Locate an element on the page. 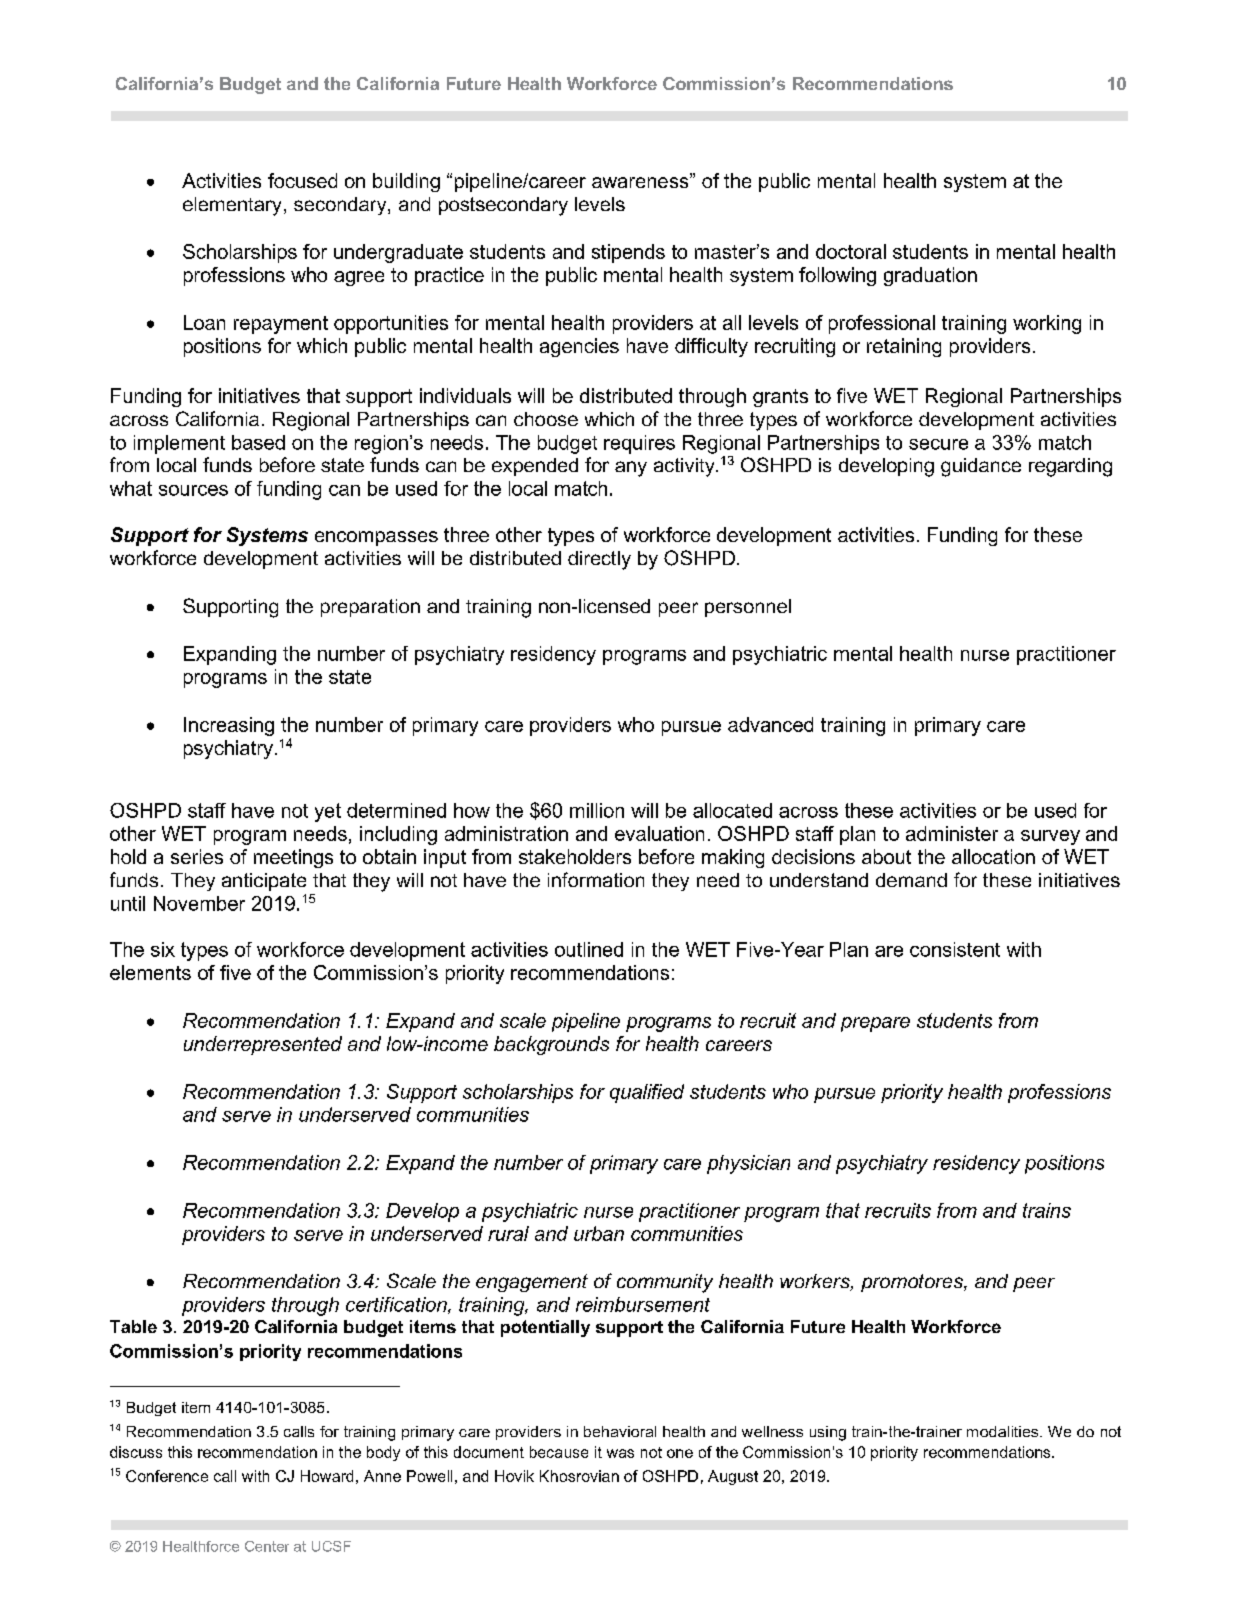 This image has height=1598, width=1235. elementary is located at coordinates (232, 206).
